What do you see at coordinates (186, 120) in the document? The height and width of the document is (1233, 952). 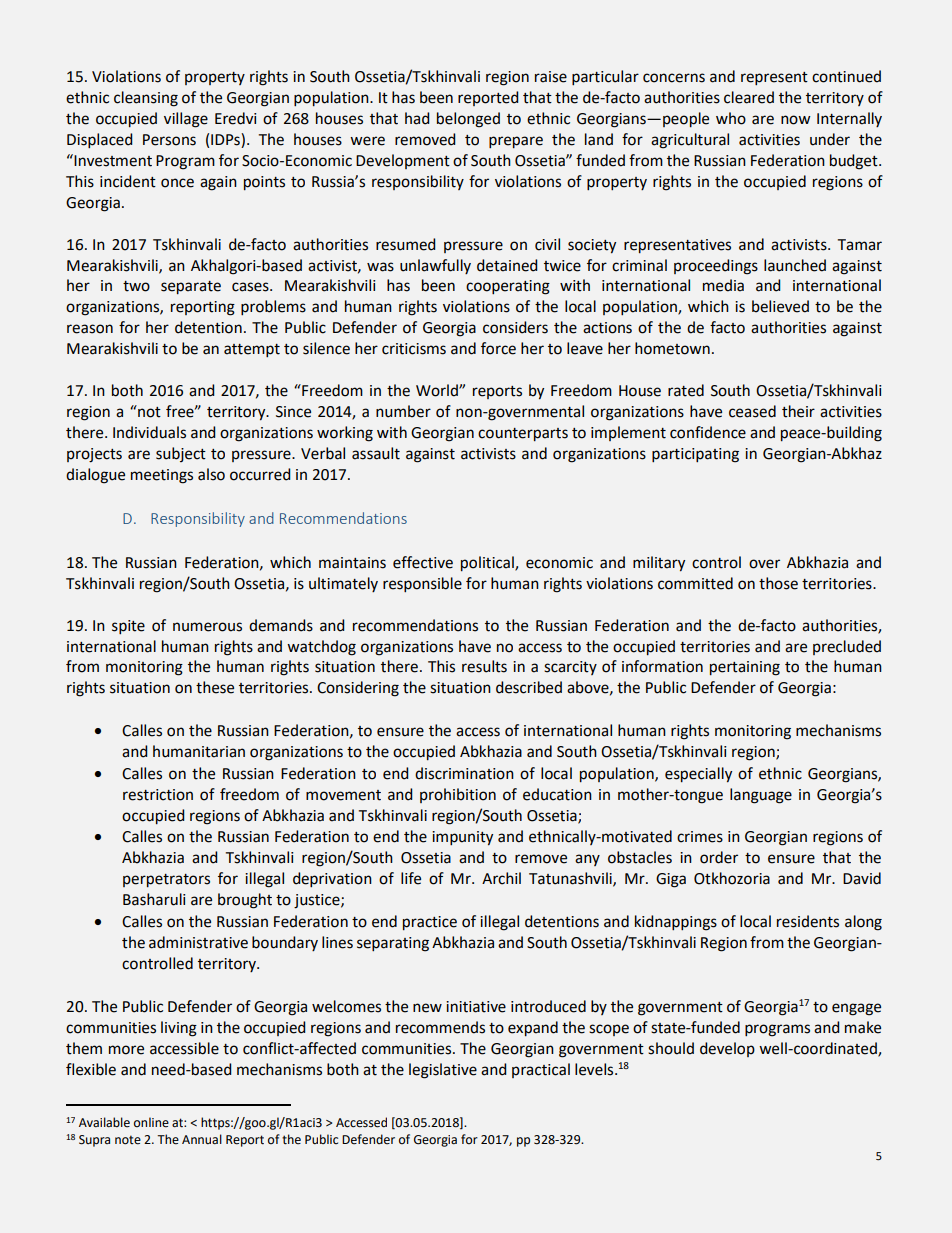 I see `village` at bounding box center [186, 120].
